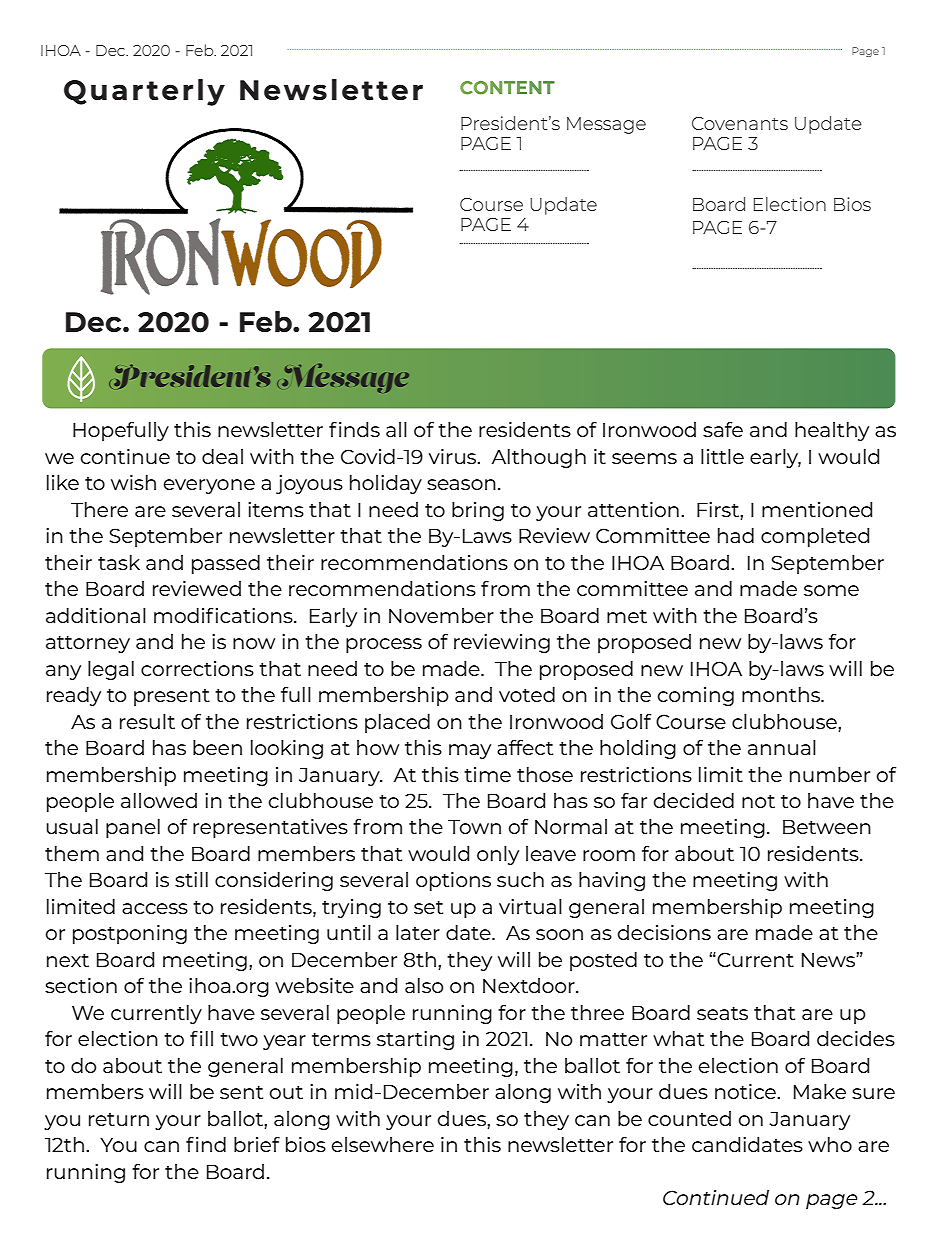 This image has height=1233, width=952. Describe the element at coordinates (453, 881) in the image. I see `options` at that location.
